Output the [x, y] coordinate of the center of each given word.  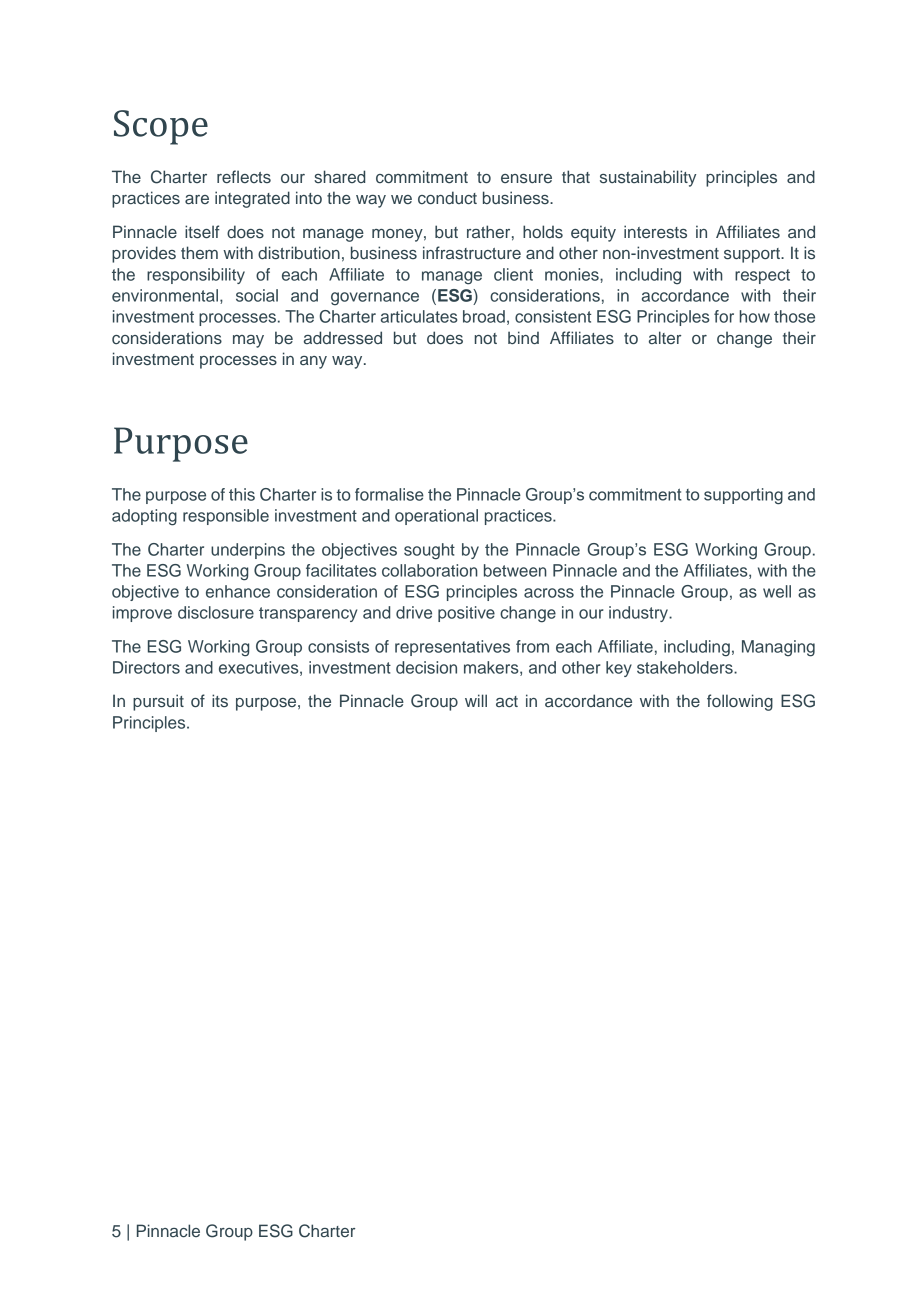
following [740, 702]
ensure [526, 179]
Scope [161, 127]
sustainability [648, 178]
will [476, 700]
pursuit [158, 702]
